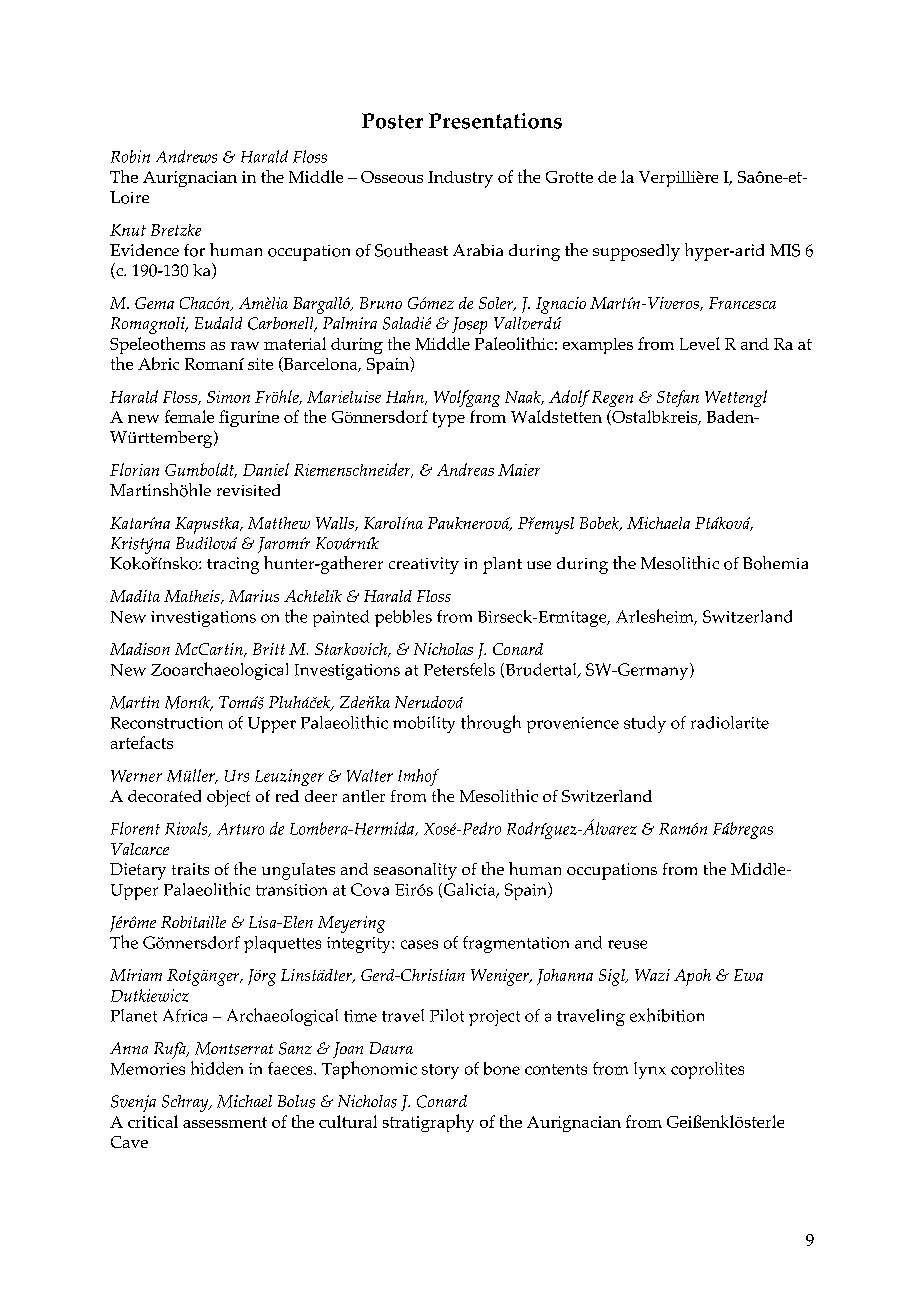 Image resolution: width=924 pixels, height=1308 pixels. What do you see at coordinates (707, 1070) in the page?
I see `coprolites` at bounding box center [707, 1070].
